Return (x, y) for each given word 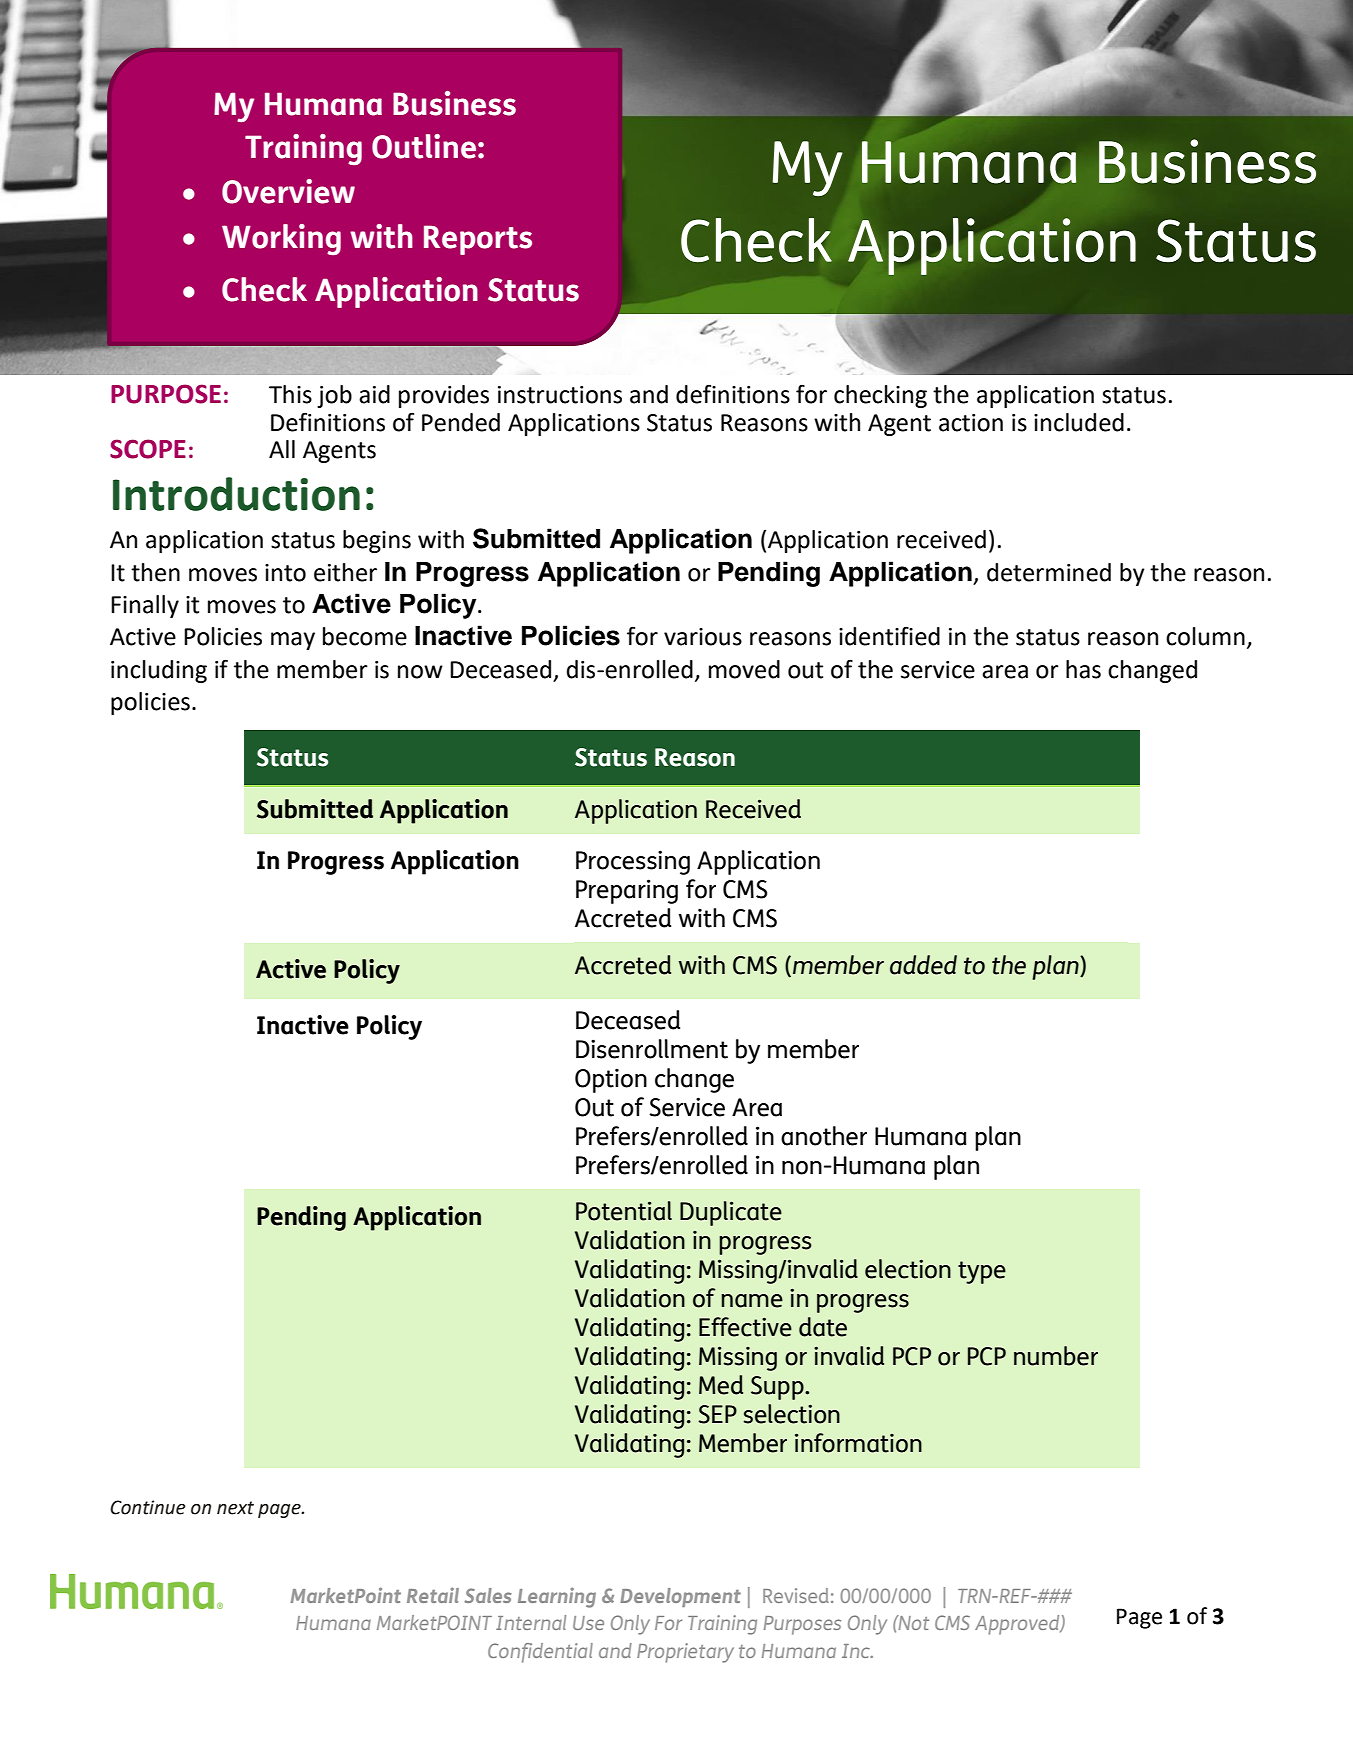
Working (281, 240)
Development (680, 1597)
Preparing (627, 891)
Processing (633, 862)
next (235, 1508)
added (923, 965)
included (1079, 422)
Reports (478, 240)
